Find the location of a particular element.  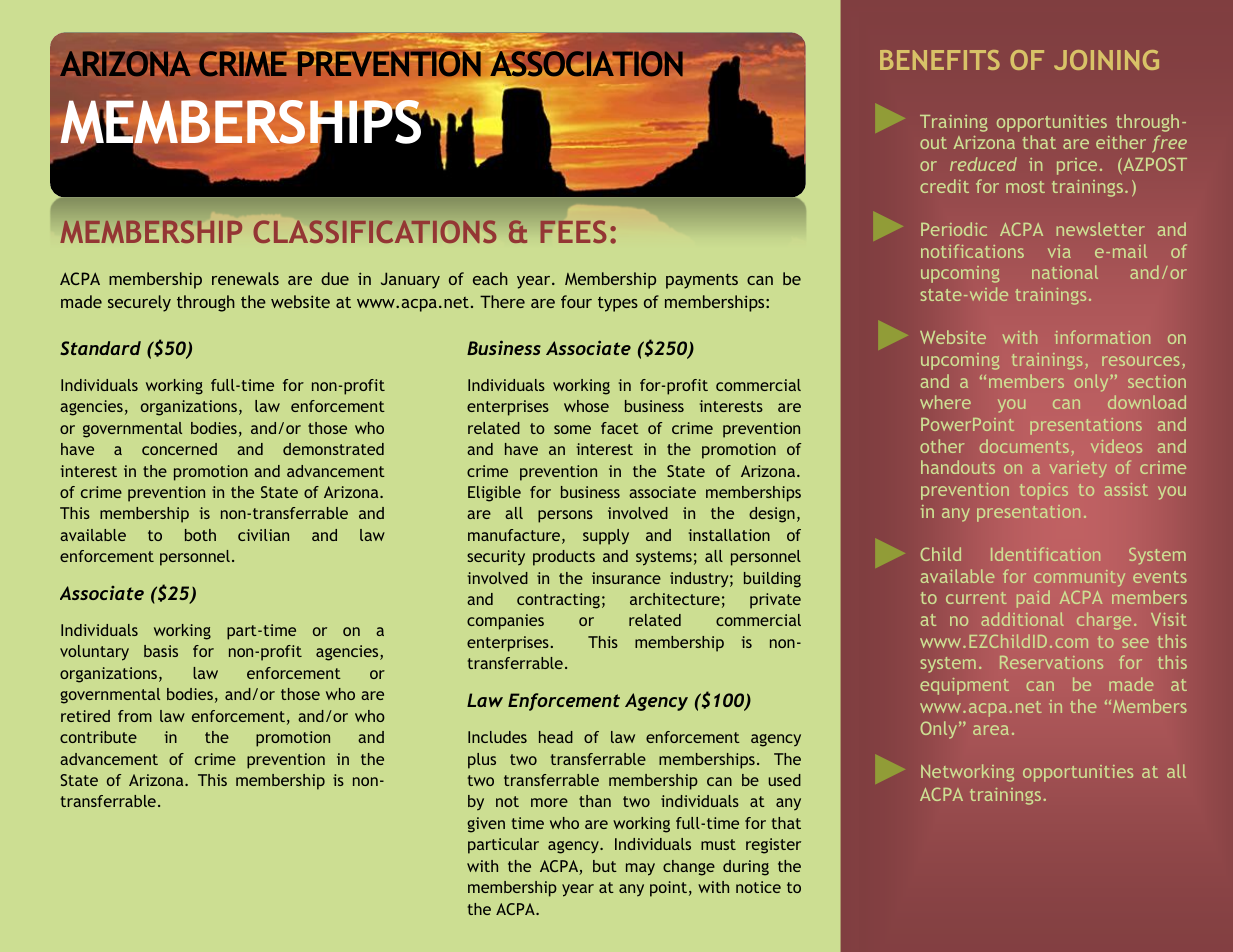

facet is located at coordinates (620, 428).
